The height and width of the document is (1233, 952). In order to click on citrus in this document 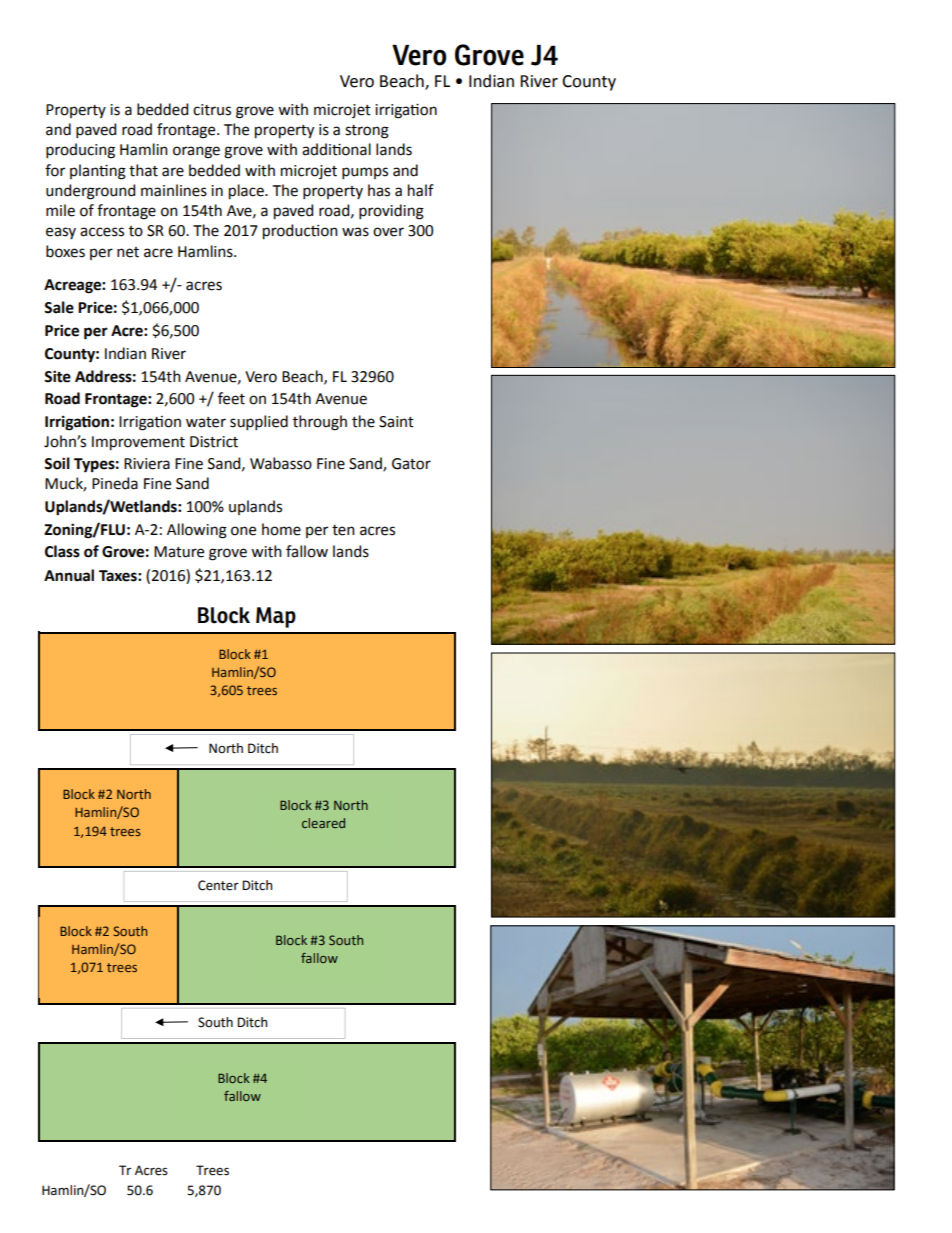, I will do `click(212, 110)`.
